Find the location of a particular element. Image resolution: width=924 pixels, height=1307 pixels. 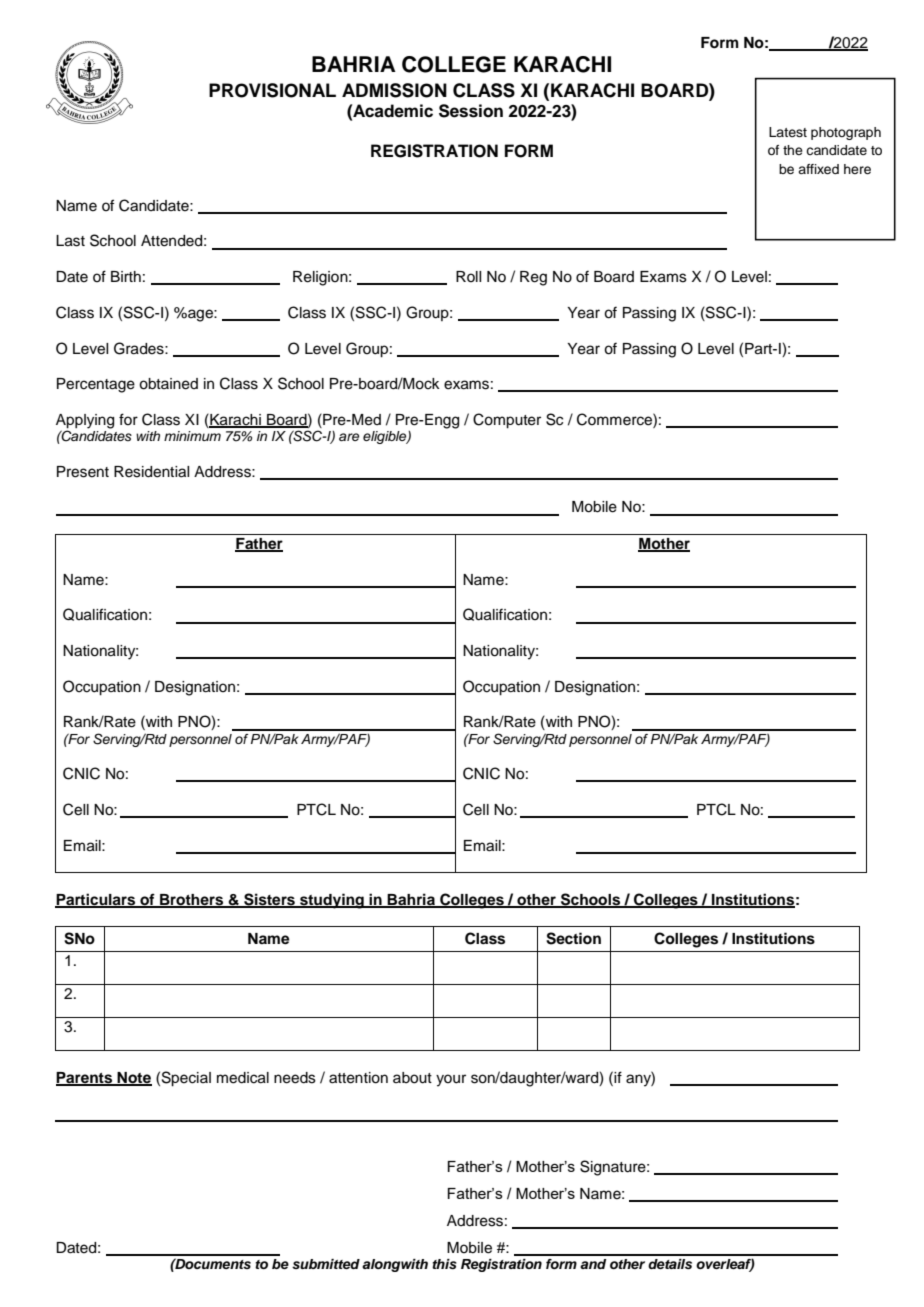

studying is located at coordinates (332, 901).
